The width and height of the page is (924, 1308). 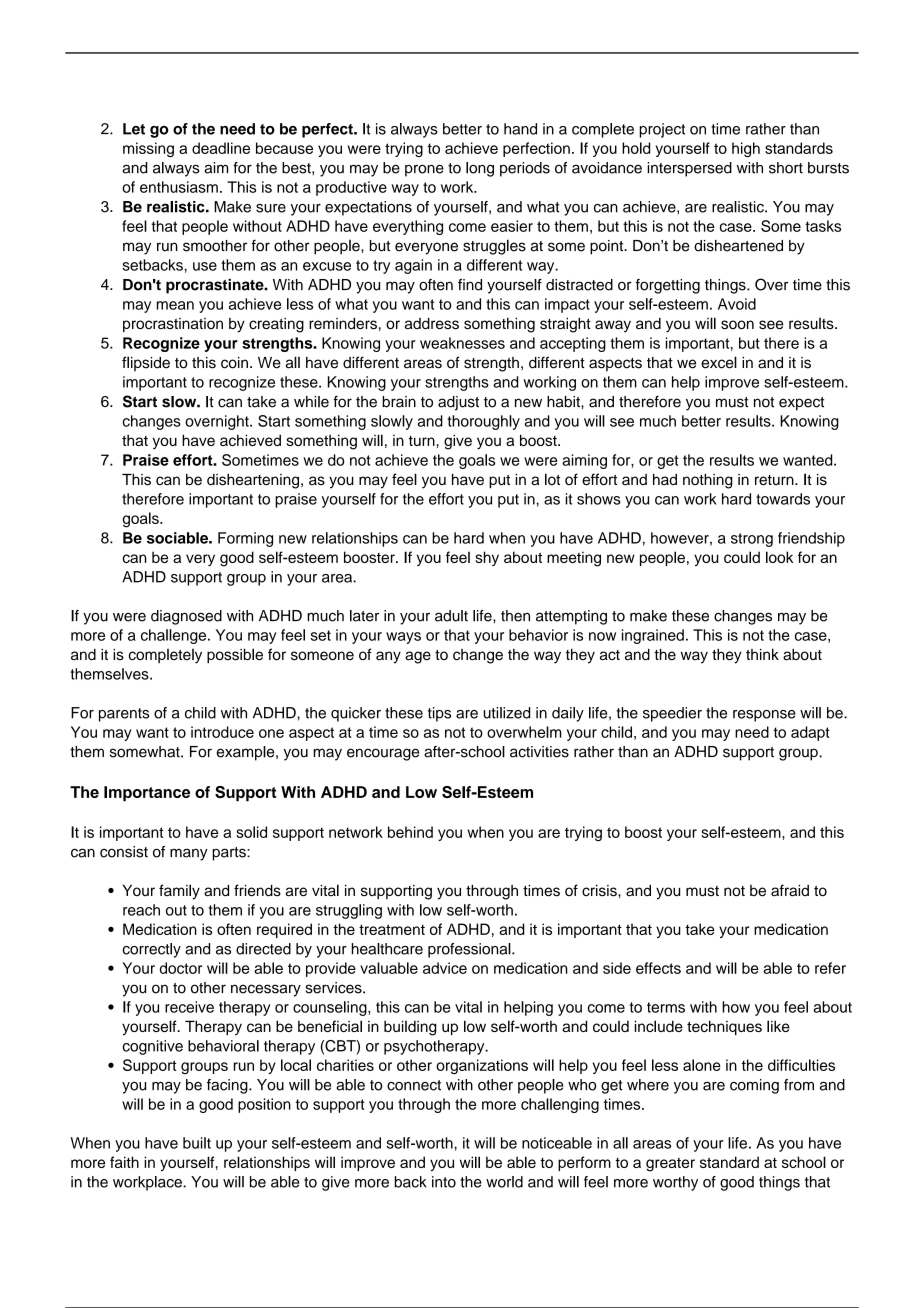 I want to click on behind, so click(x=410, y=832).
